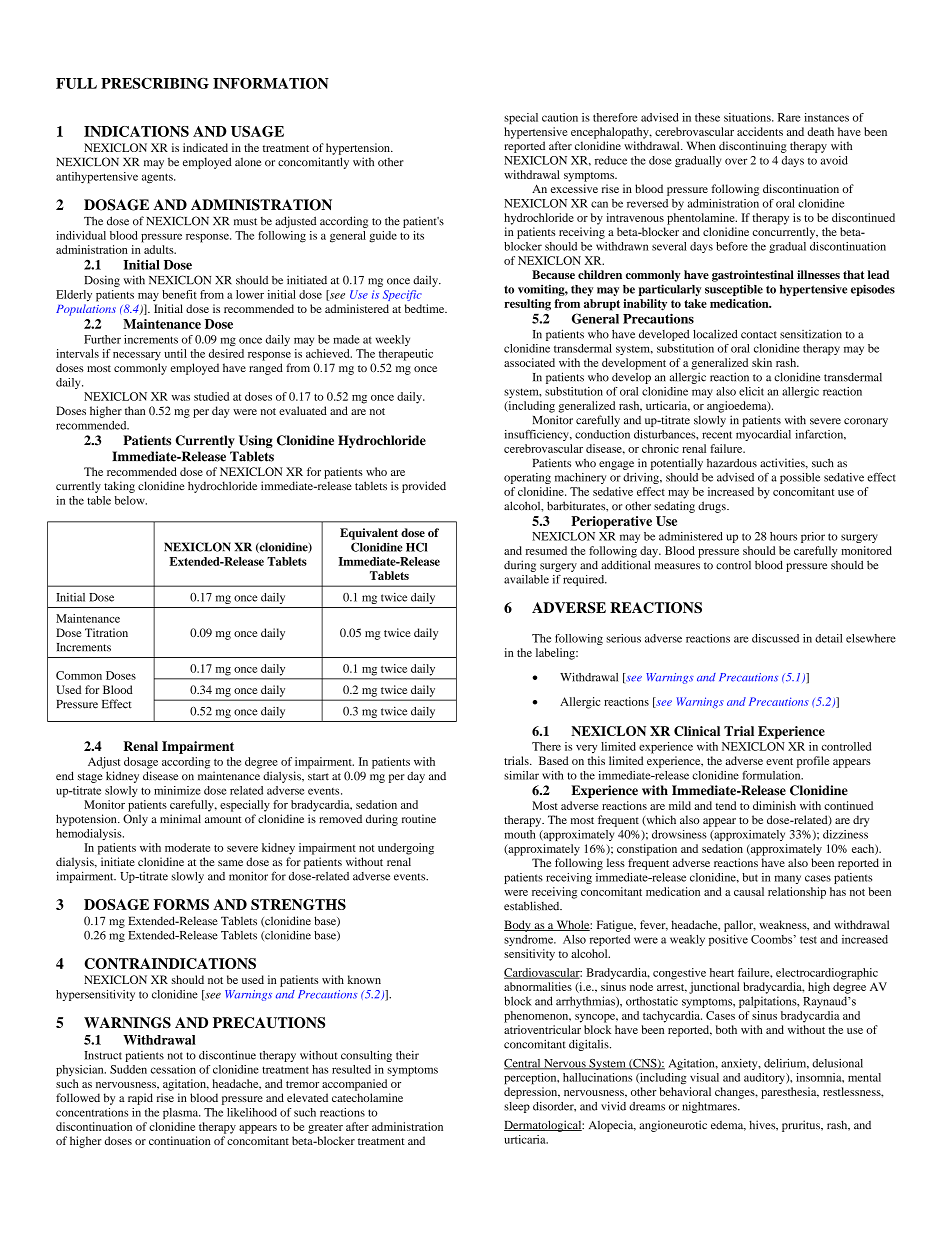 The image size is (952, 1233). I want to click on Rare, so click(789, 117).
